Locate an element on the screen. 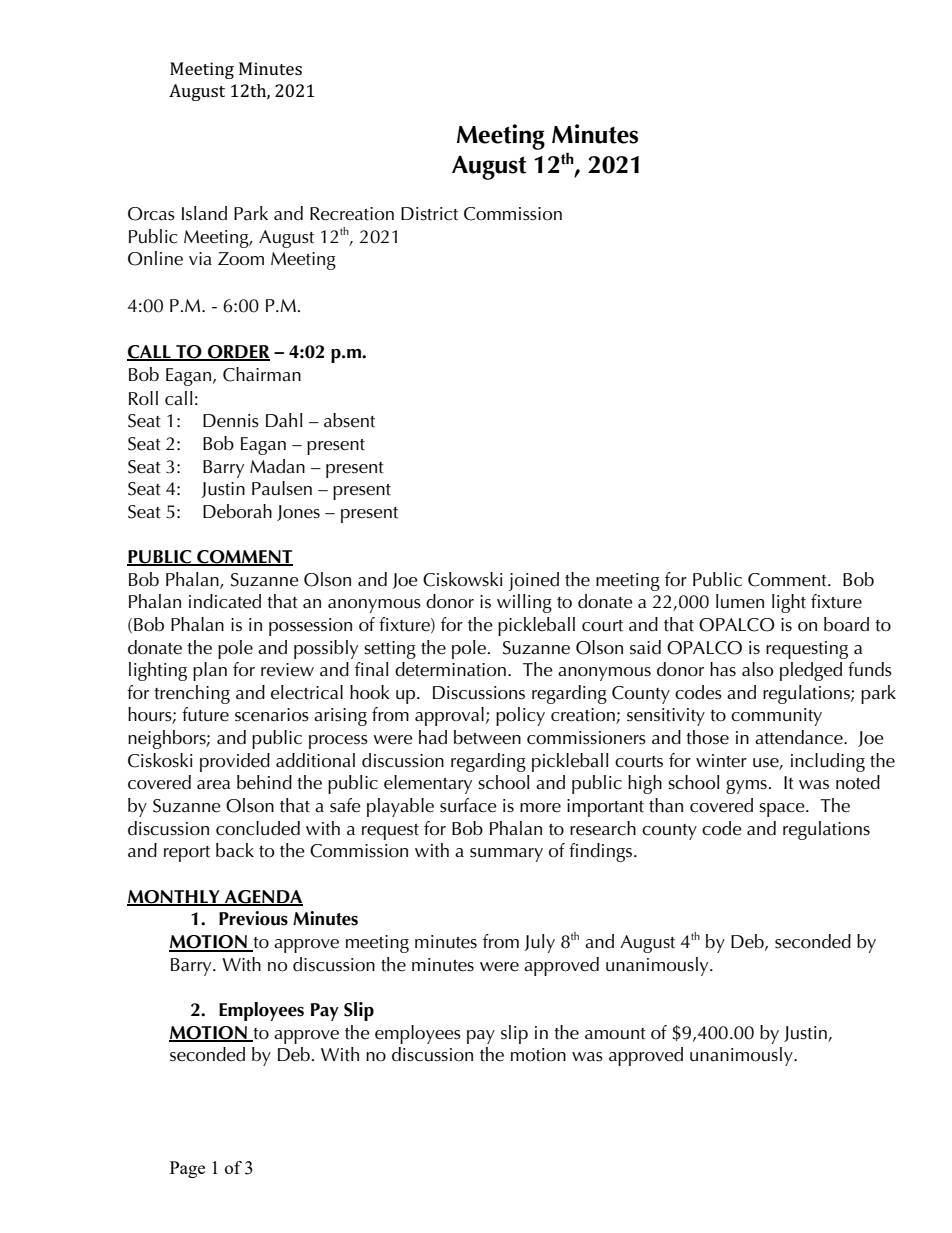 This screenshot has height=1233, width=952. Page is located at coordinates (187, 1169).
